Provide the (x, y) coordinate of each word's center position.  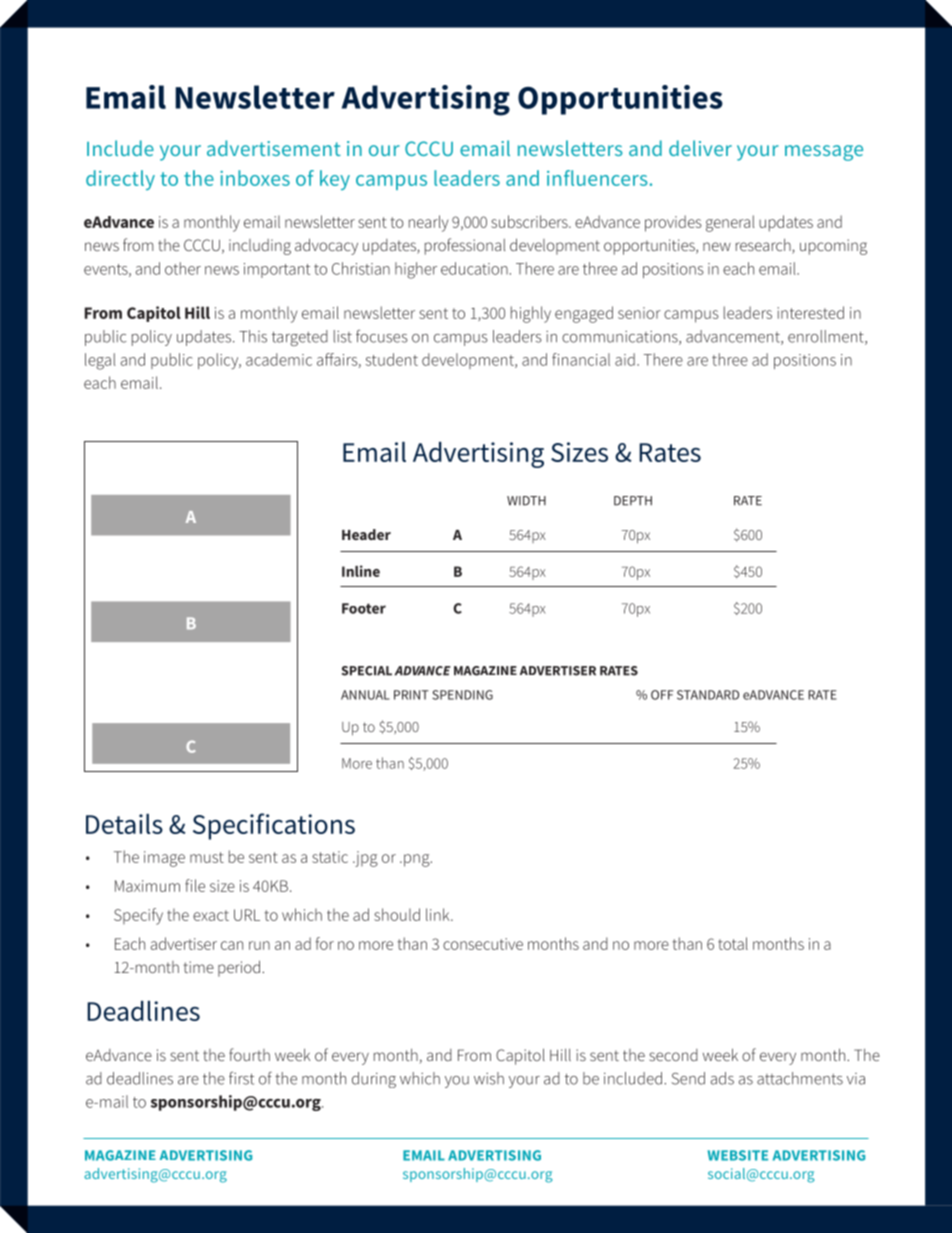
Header (366, 534)
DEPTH (633, 501)
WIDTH (526, 501)
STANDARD (708, 695)
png (418, 860)
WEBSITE (738, 1155)
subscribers (530, 221)
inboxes (255, 178)
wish (489, 1078)
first (241, 1078)
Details (124, 824)
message (824, 153)
